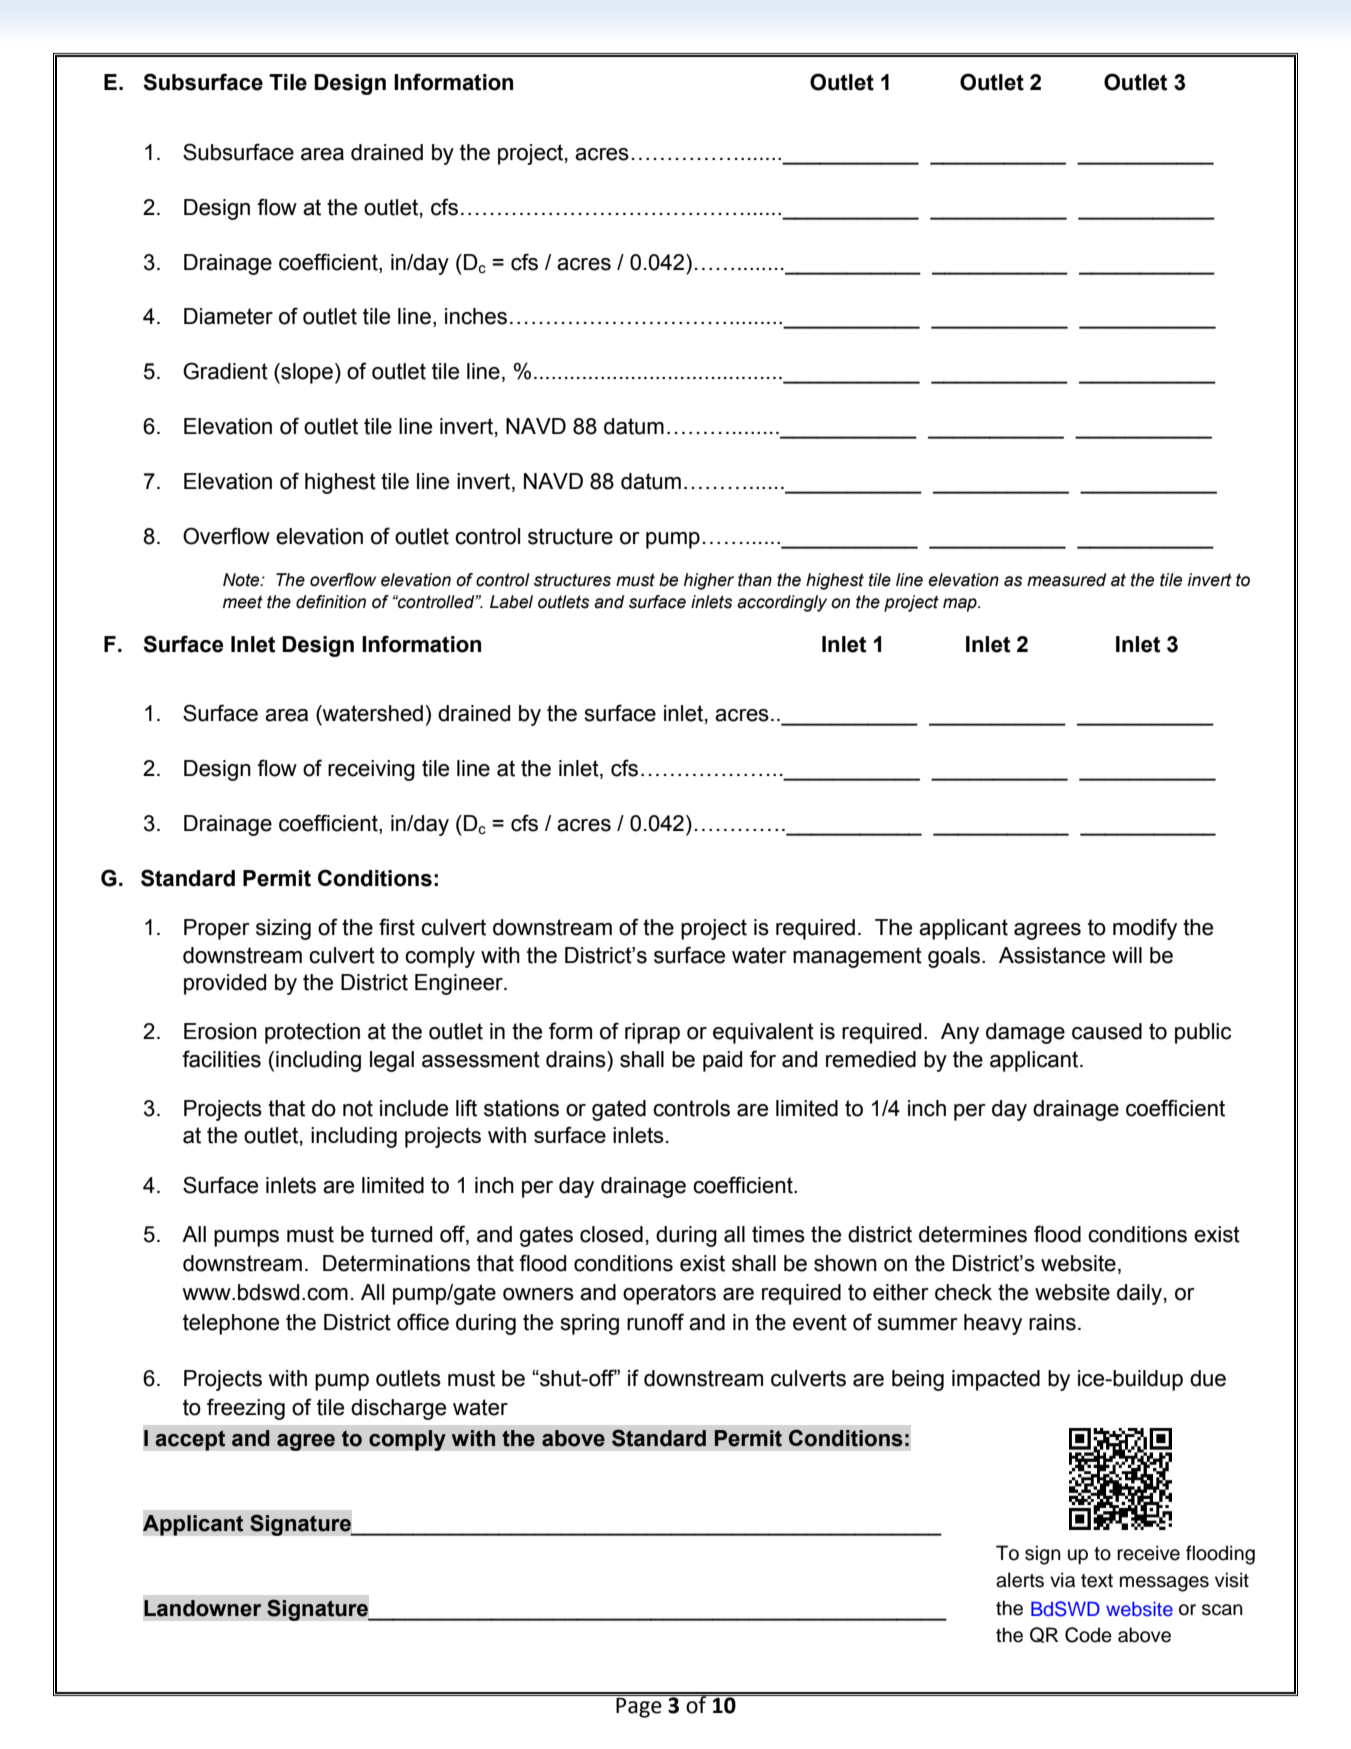 This screenshot has height=1749, width=1351. I want to click on Landowner, so click(202, 1608).
